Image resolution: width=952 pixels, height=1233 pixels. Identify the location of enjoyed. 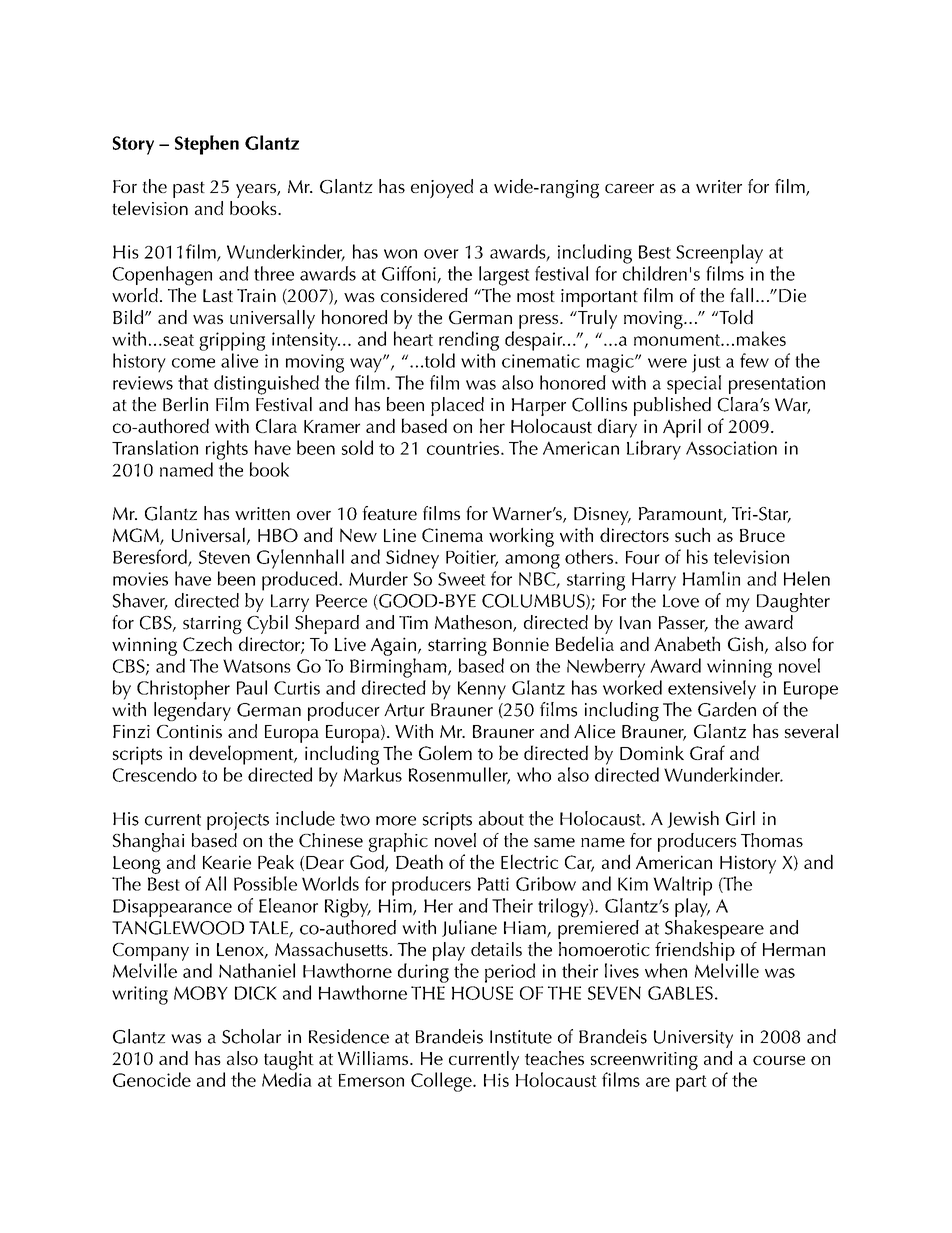
(442, 188).
